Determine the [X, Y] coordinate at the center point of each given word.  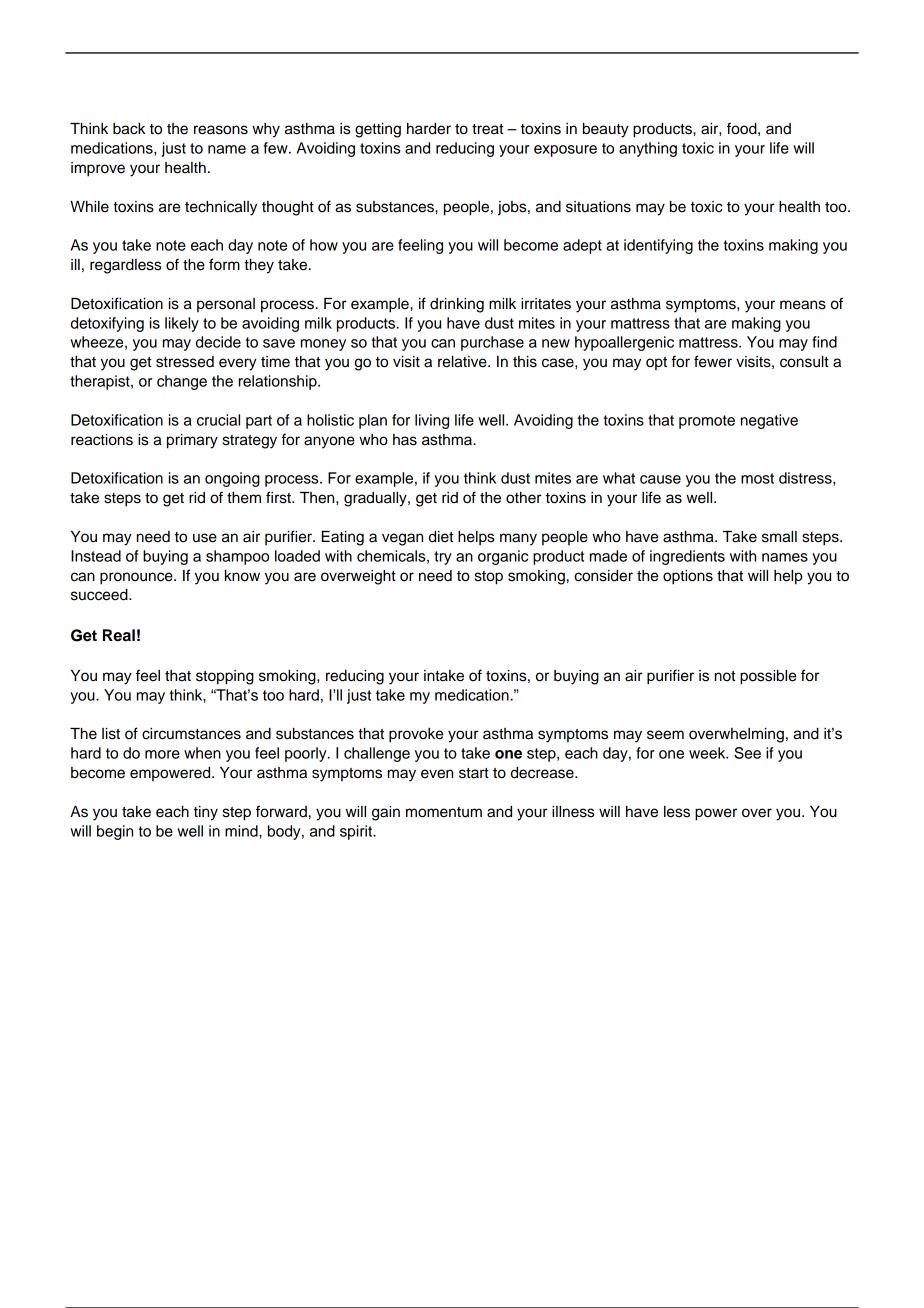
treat [487, 129]
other [523, 498]
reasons [221, 130]
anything [648, 149]
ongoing [232, 479]
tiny [206, 813]
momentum [444, 812]
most [757, 478]
